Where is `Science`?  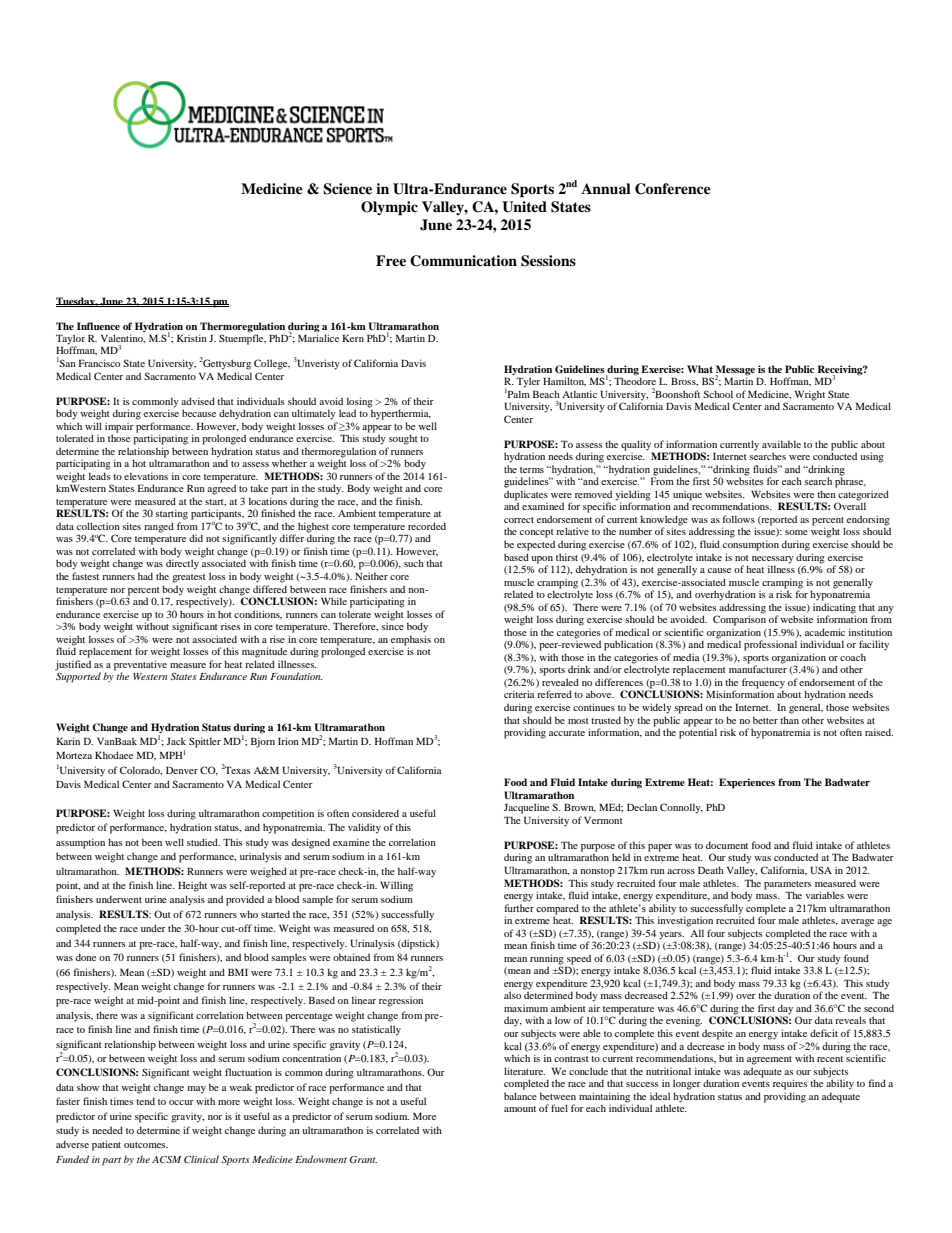
Science is located at coordinates (347, 189).
